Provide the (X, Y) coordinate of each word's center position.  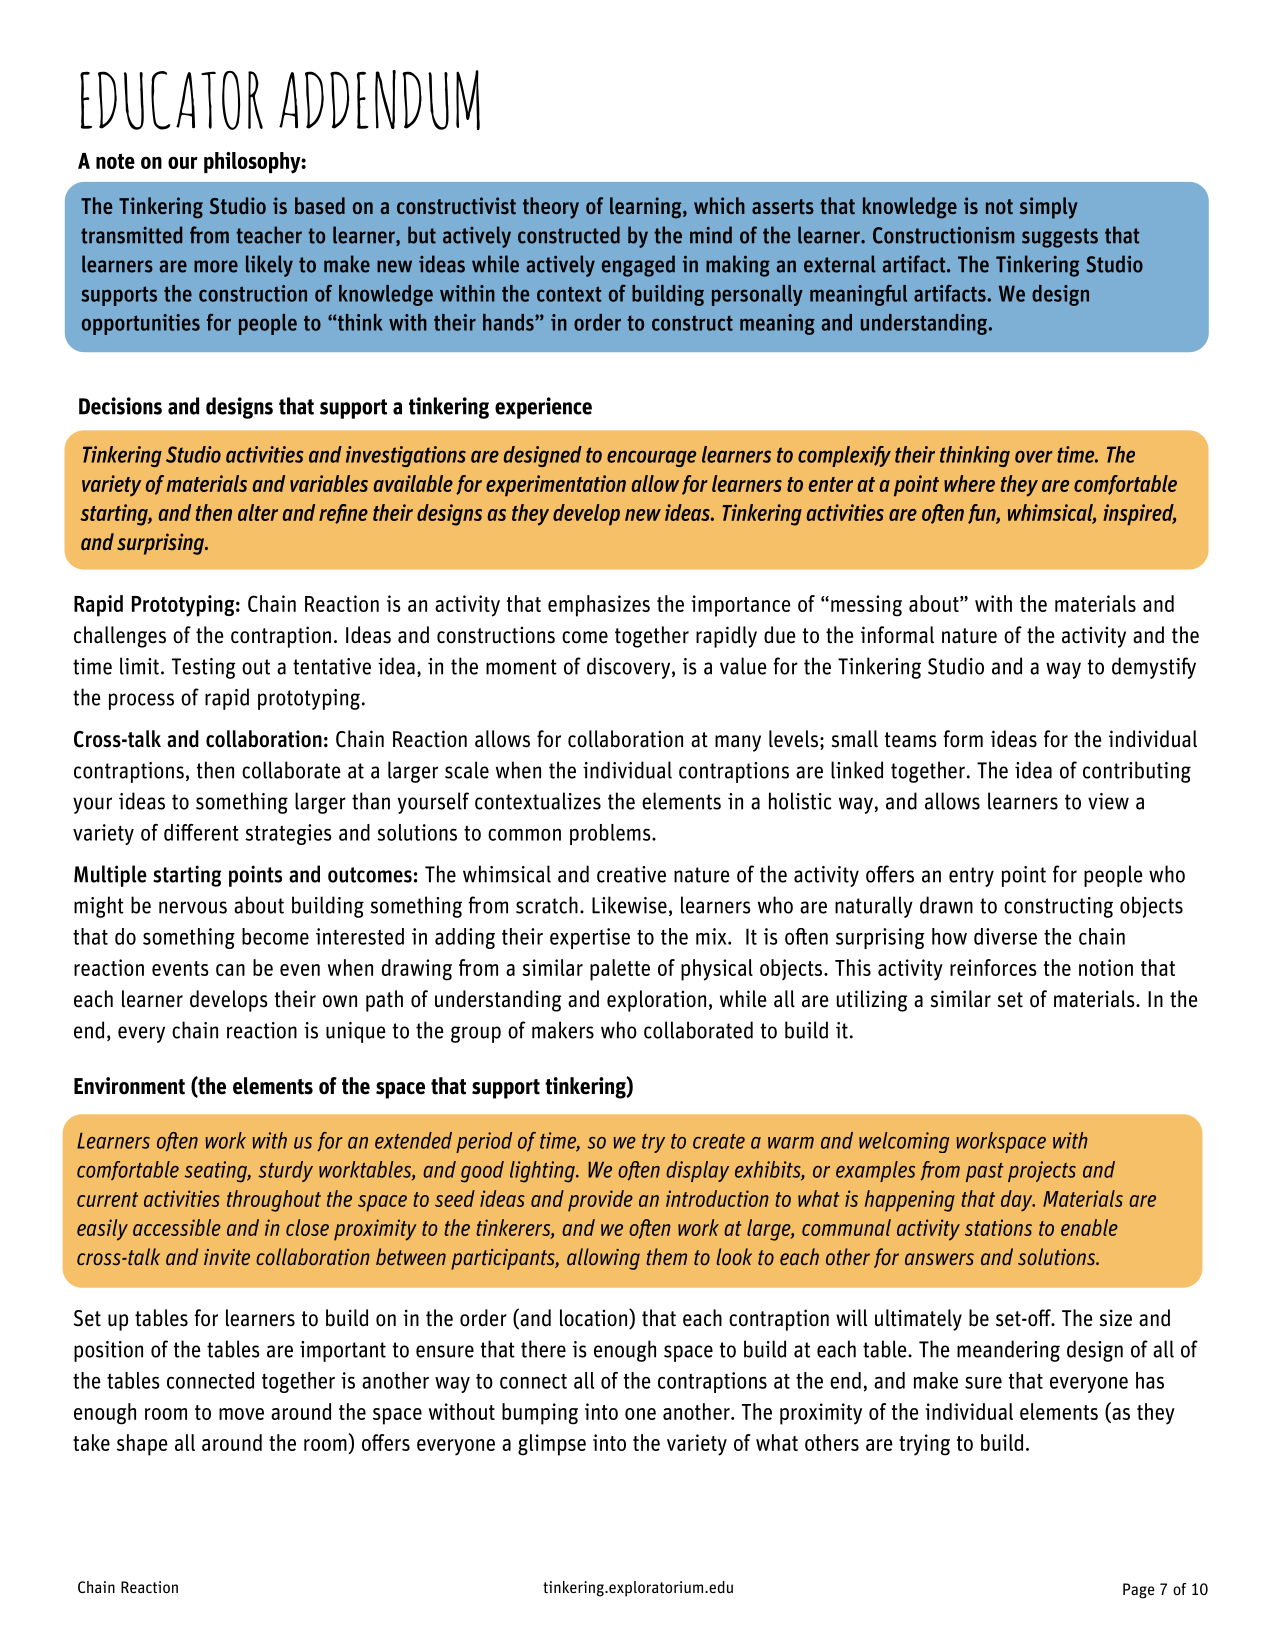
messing (866, 606)
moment (521, 667)
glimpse (552, 1445)
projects (1042, 1171)
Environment (129, 1086)
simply (1048, 208)
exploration (656, 1001)
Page (1139, 1591)
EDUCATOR (171, 100)
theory (551, 208)
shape (142, 1445)
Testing (204, 668)
